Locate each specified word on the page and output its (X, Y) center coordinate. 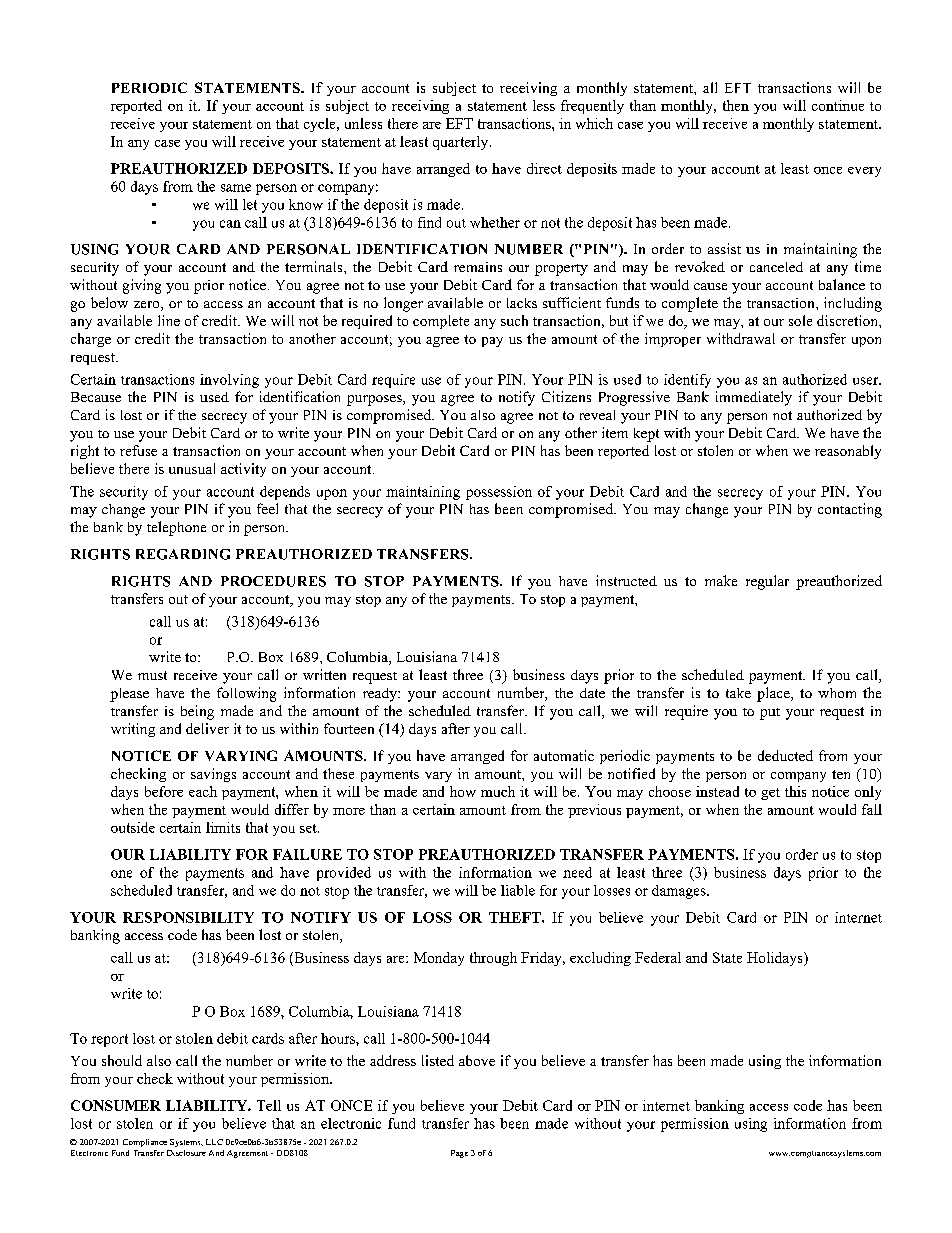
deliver (207, 728)
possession (499, 493)
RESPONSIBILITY (188, 917)
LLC (214, 1142)
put (770, 714)
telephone (176, 528)
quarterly (462, 143)
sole (800, 320)
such (514, 320)
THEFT (516, 917)
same (236, 188)
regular (767, 582)
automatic (564, 755)
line (169, 320)
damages (680, 892)
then (736, 105)
